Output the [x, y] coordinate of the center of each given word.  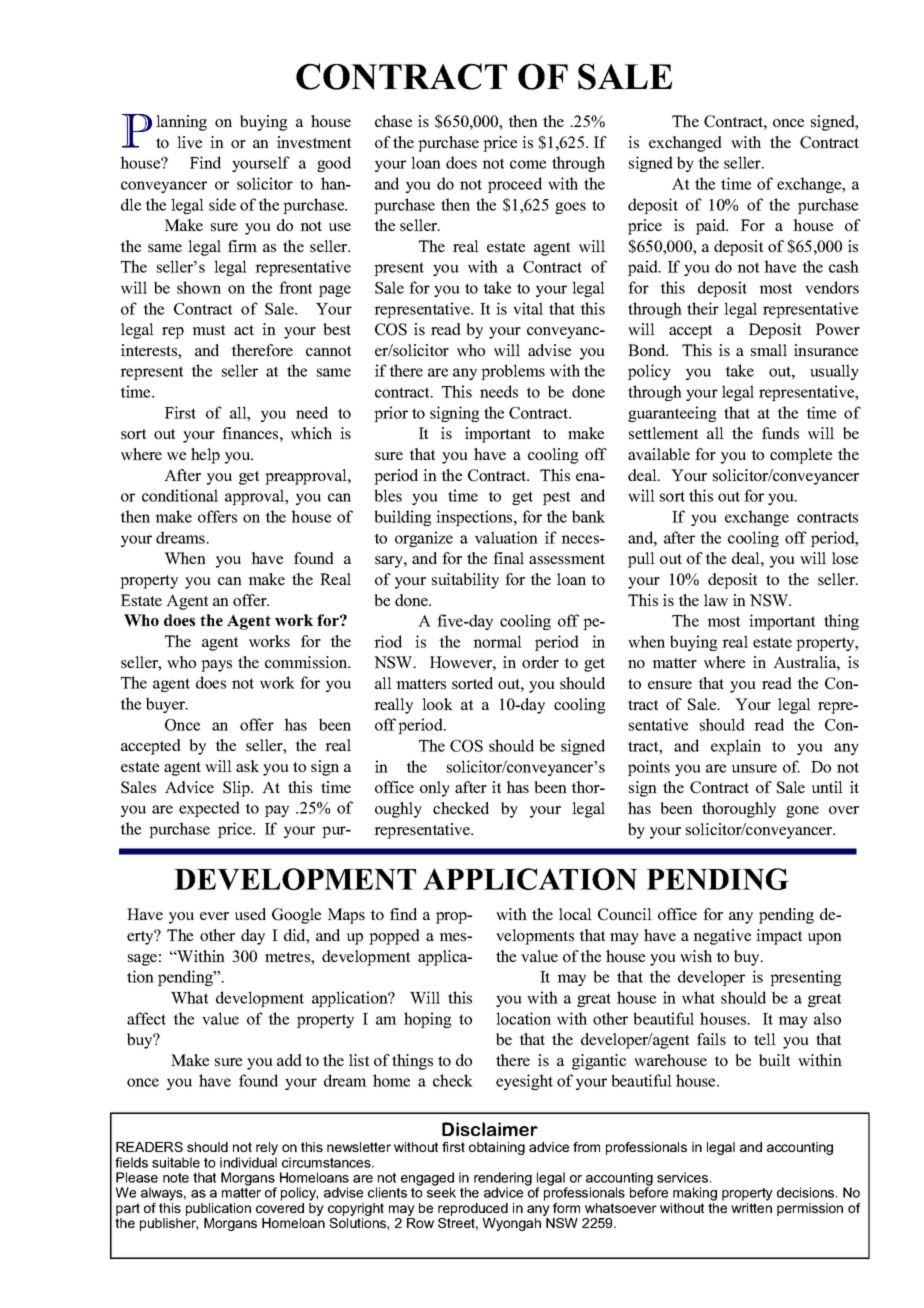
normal [497, 641]
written [751, 1208]
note [176, 1178]
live [189, 142]
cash [844, 266]
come [528, 164]
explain [736, 747]
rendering [503, 1180]
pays [216, 666]
